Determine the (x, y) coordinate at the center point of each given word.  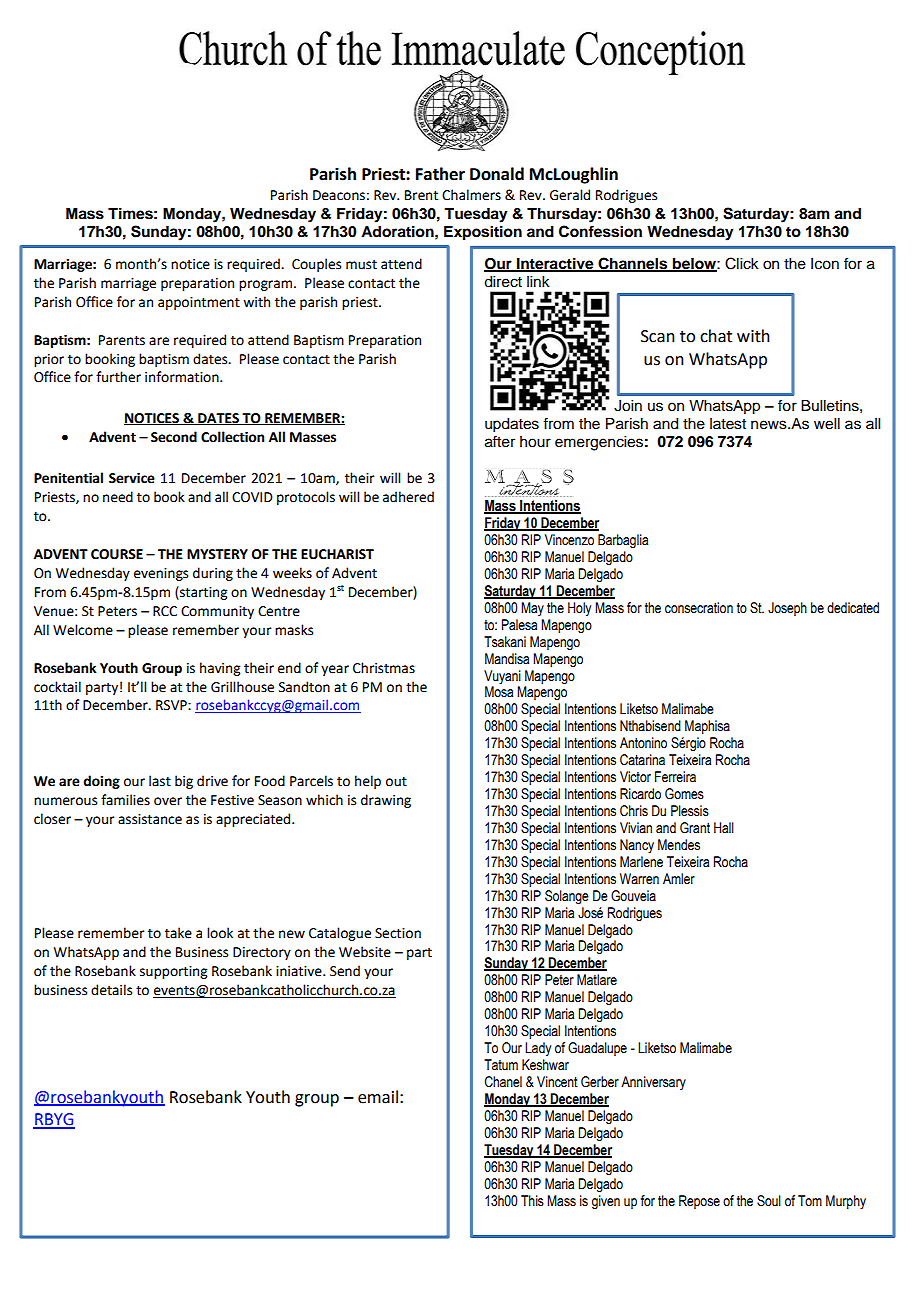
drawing (386, 801)
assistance (150, 819)
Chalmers (471, 195)
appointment (199, 303)
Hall (724, 828)
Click (742, 263)
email (378, 1097)
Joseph (787, 609)
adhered (408, 497)
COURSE (117, 554)
